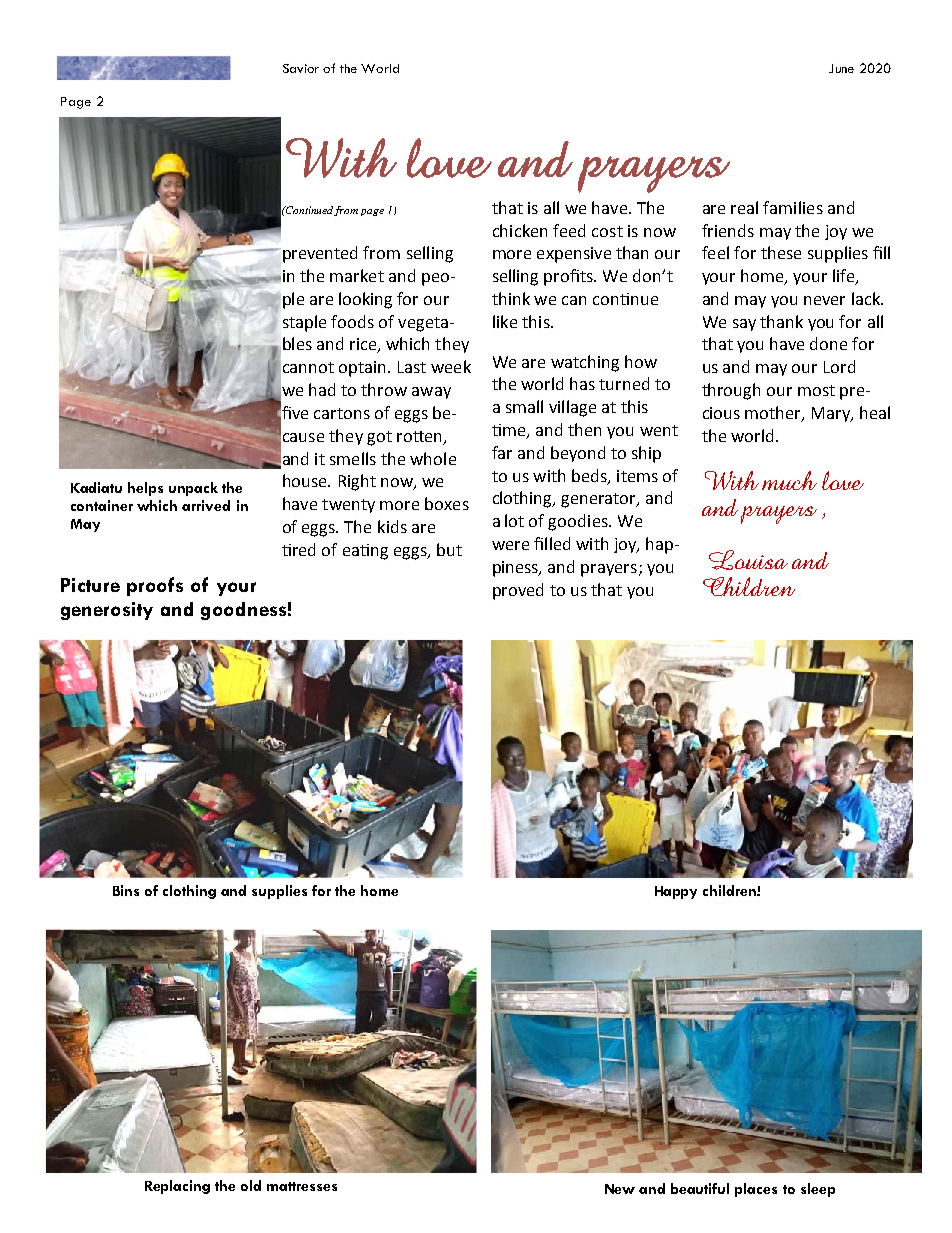 This document has height=1233, width=952. Describe the element at coordinates (744, 325) in the document. I see `say` at that location.
